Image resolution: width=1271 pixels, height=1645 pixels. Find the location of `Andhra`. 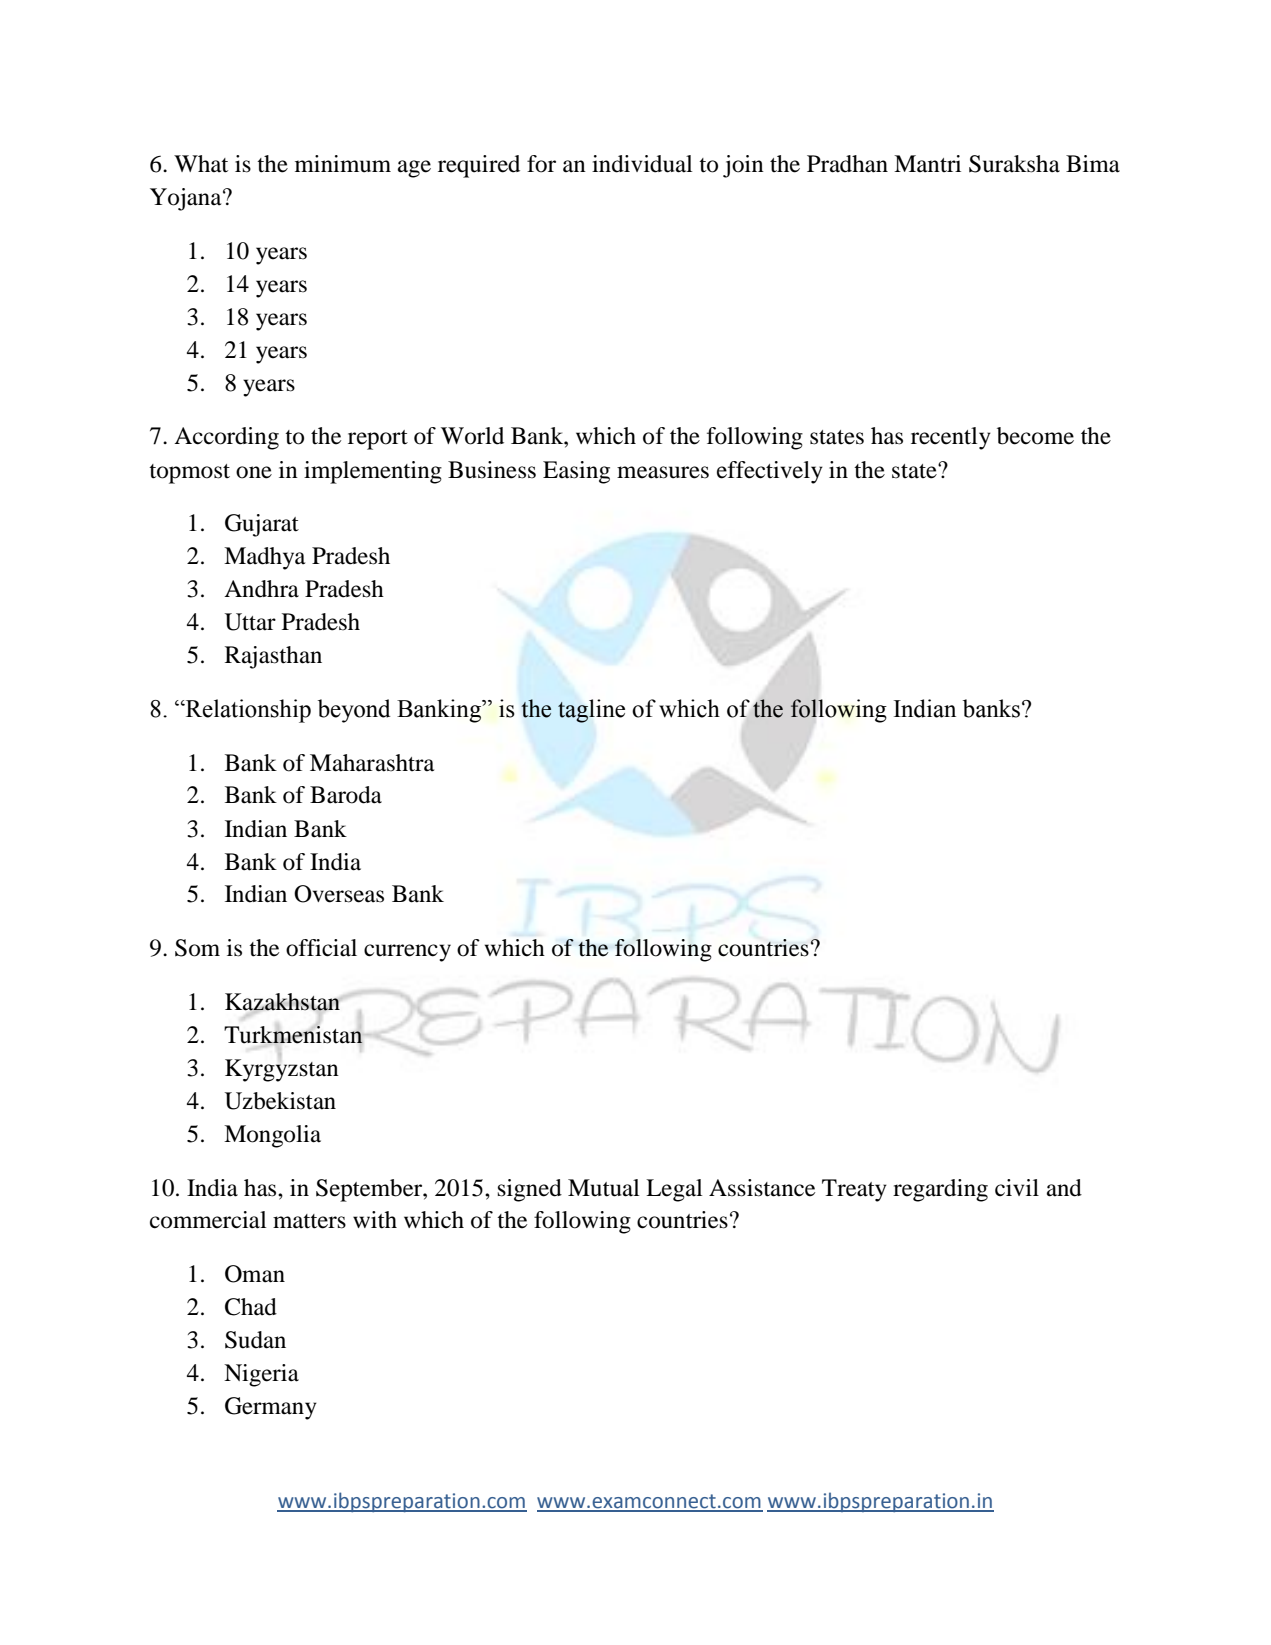

Andhra is located at coordinates (261, 589).
